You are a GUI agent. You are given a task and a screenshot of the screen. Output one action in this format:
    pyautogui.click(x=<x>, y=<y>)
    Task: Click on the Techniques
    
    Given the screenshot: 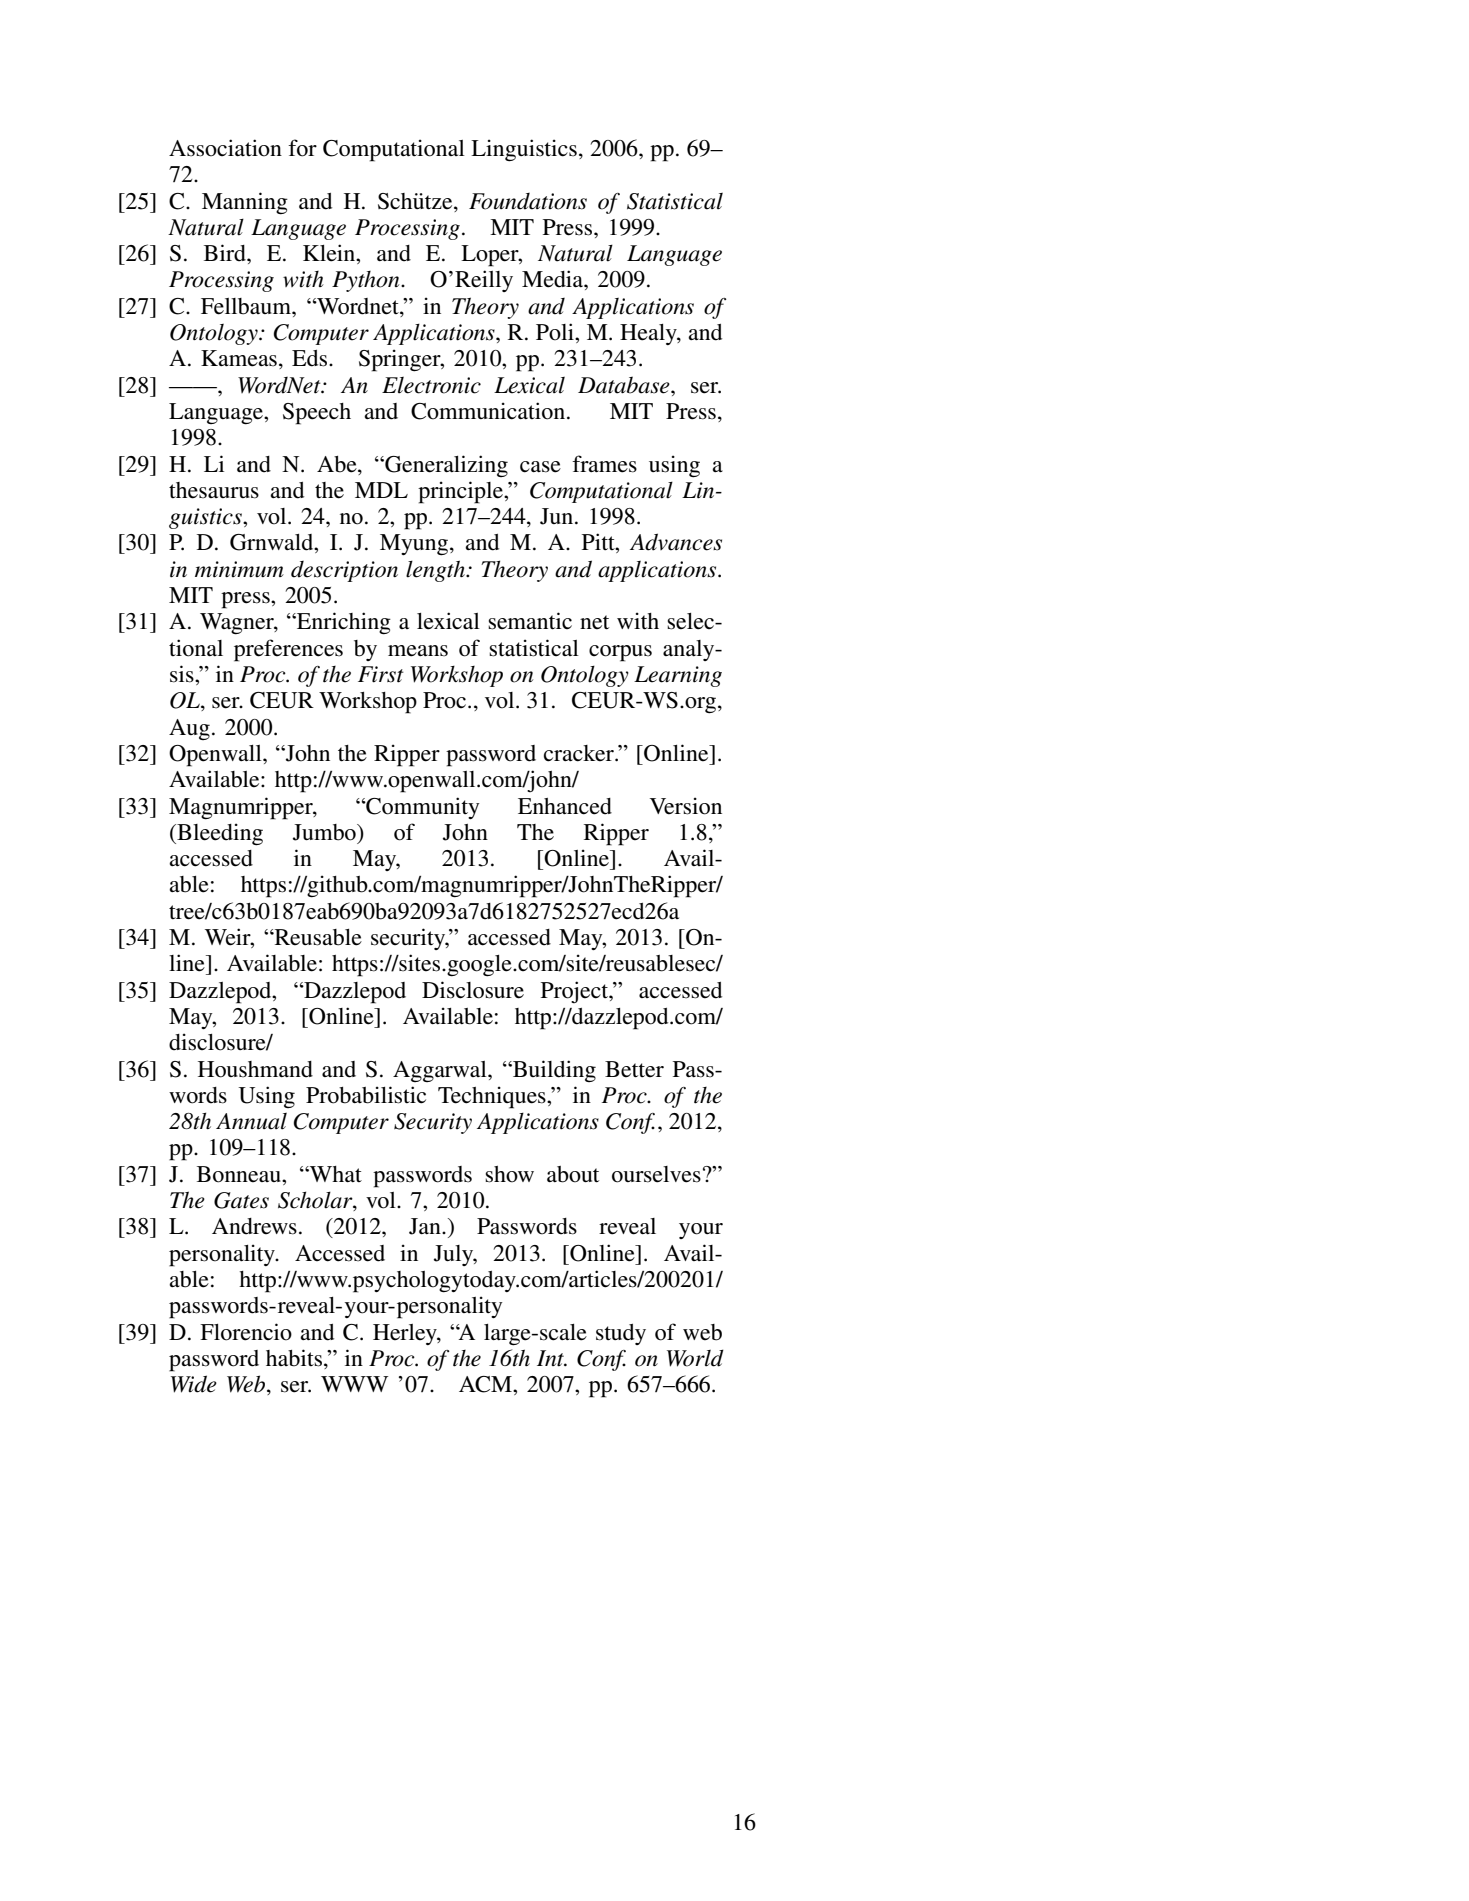 What is the action you would take?
    pyautogui.click(x=493, y=1097)
